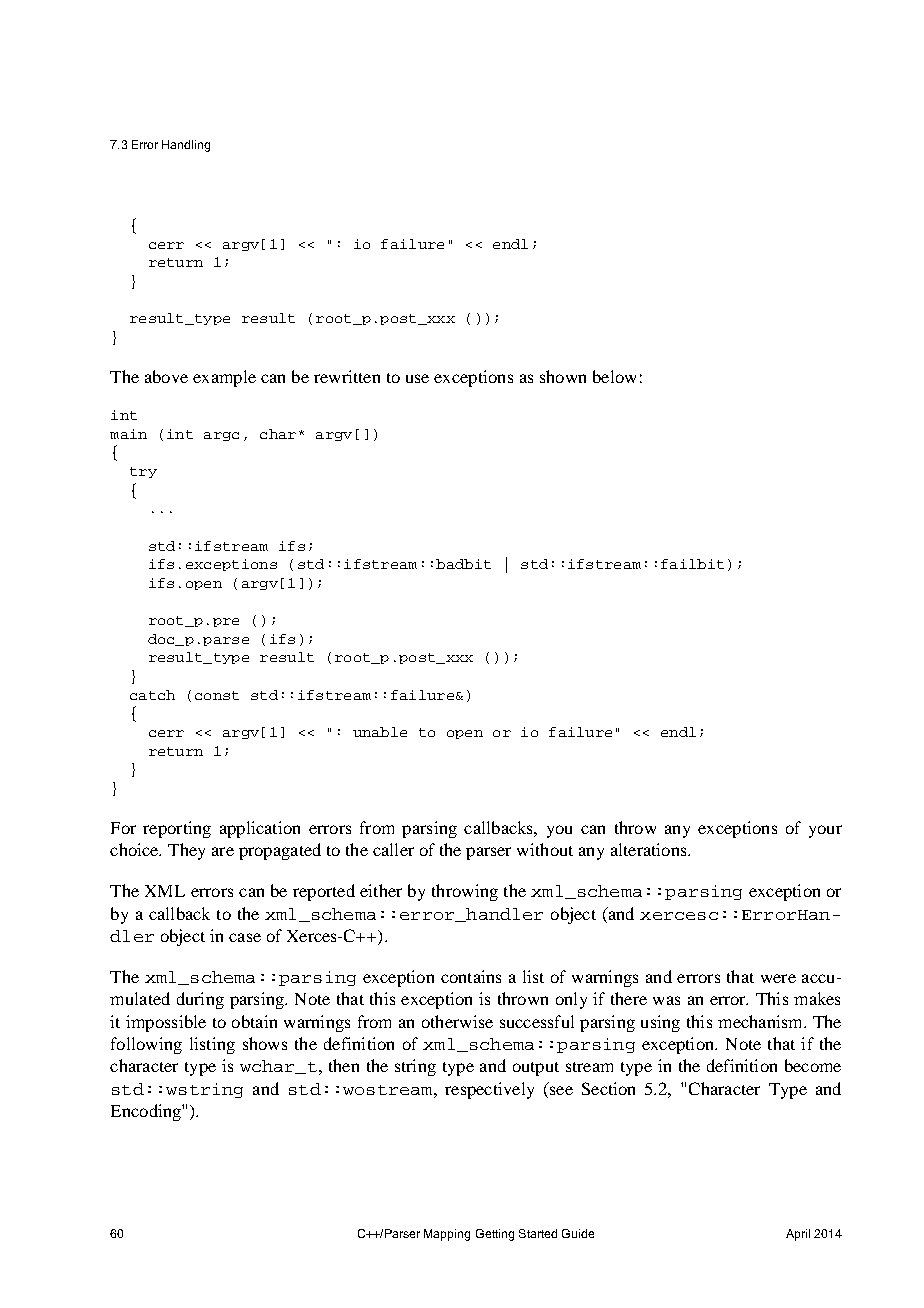 The width and height of the page is (924, 1308). What do you see at coordinates (143, 472) in the page?
I see `try` at bounding box center [143, 472].
